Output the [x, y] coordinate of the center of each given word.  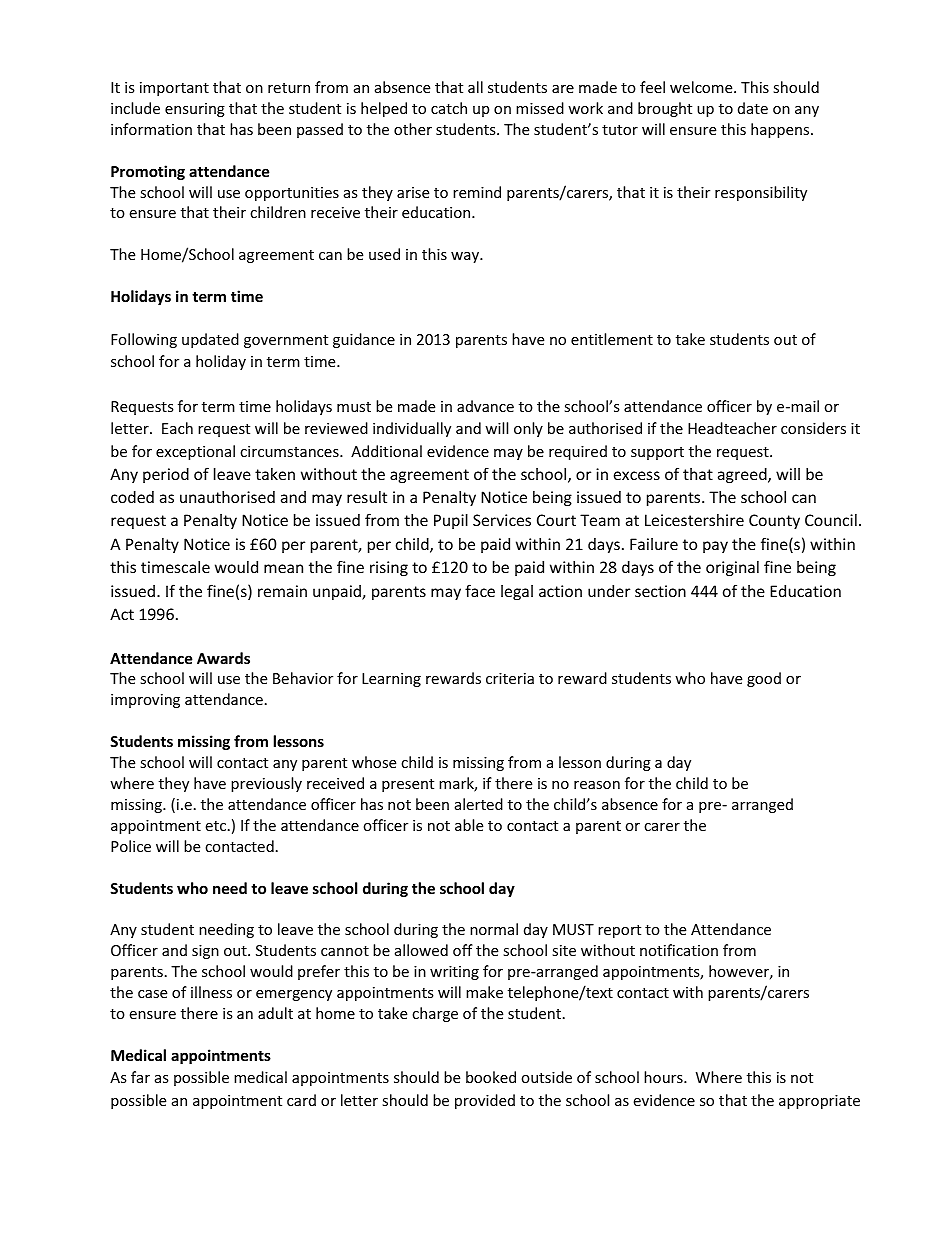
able [469, 825]
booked [491, 1077]
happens [781, 130]
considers [813, 428]
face [480, 590]
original [732, 568]
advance [485, 406]
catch [449, 108]
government [286, 341]
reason [597, 785]
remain [282, 591]
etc [217, 826]
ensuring [195, 110]
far [140, 1077]
